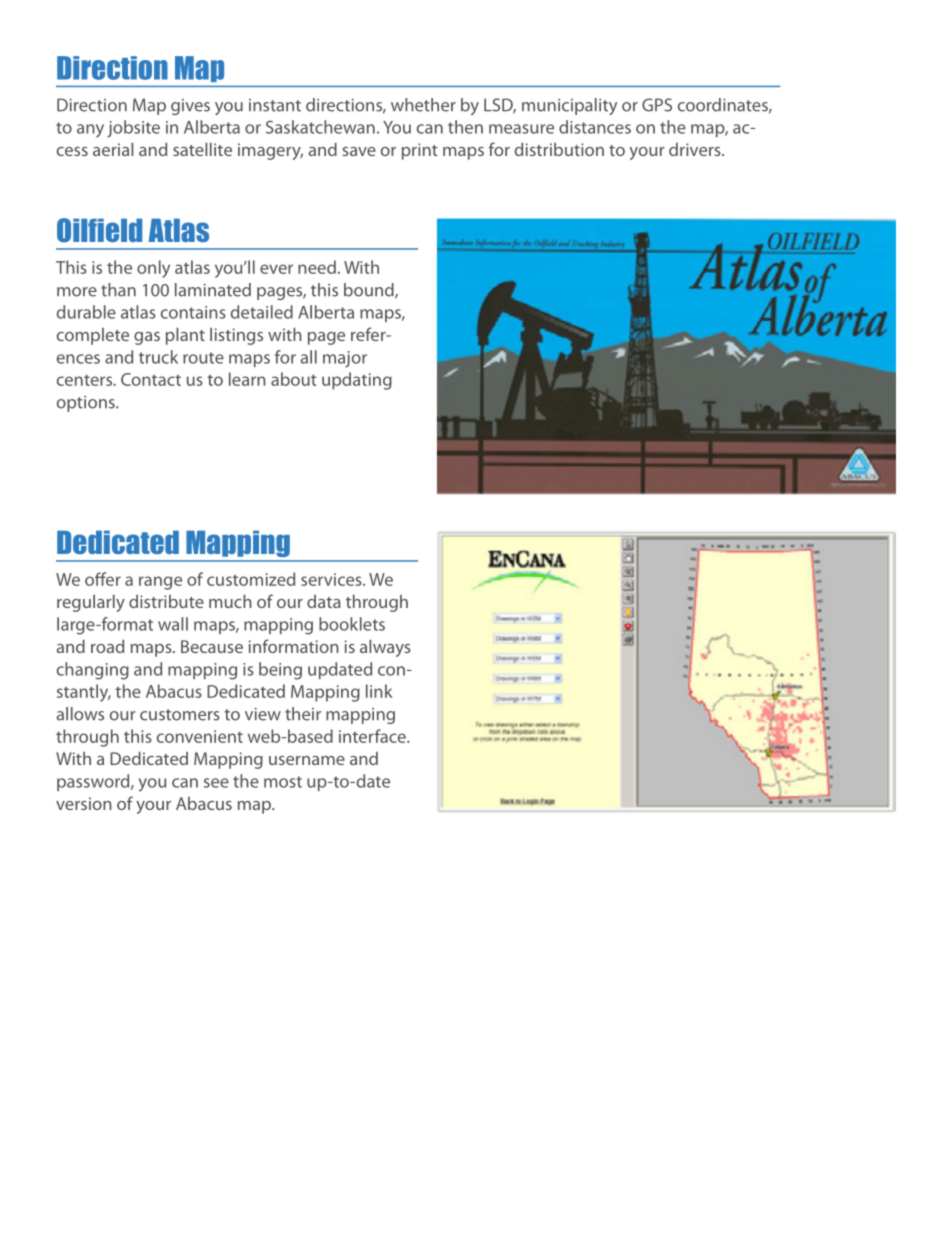  I want to click on whether, so click(423, 105).
